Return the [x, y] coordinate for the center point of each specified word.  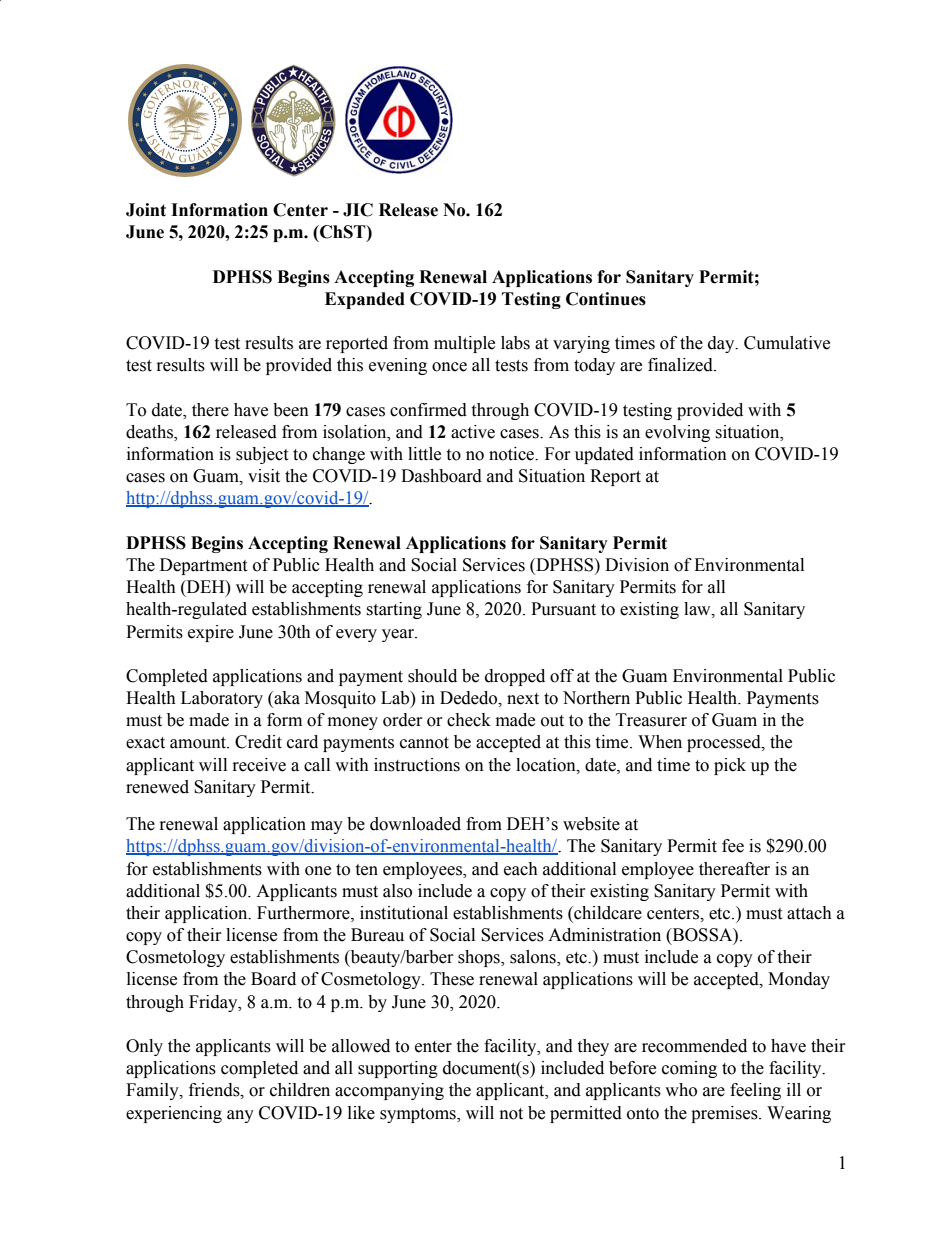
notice [513, 454]
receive [259, 765]
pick [730, 766]
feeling [755, 1091]
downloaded [415, 824]
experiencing [174, 1114]
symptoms [419, 1115]
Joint [146, 210]
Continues [606, 299]
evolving [677, 433]
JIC [358, 210]
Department [203, 566]
